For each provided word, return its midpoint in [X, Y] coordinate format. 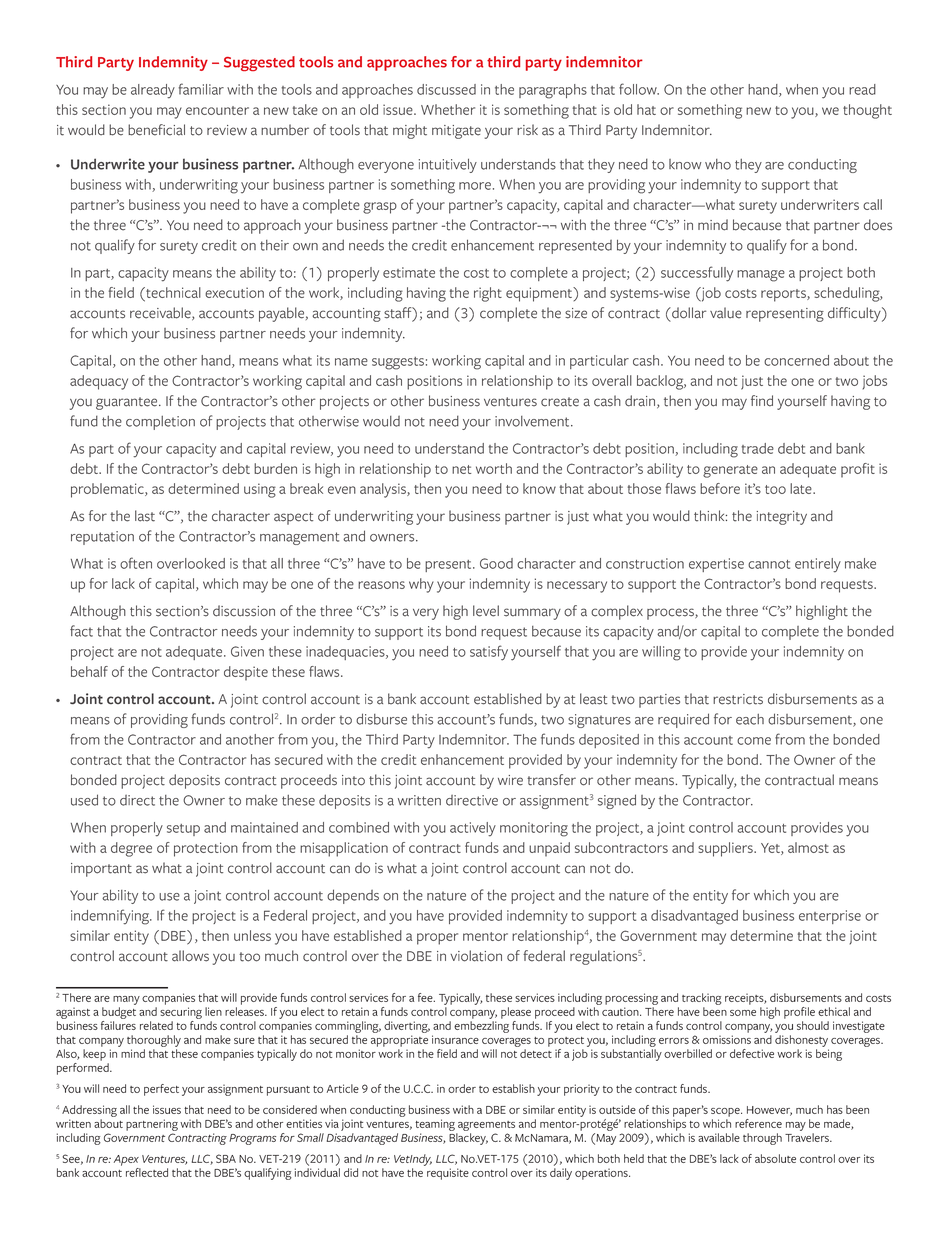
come [754, 741]
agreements [486, 1126]
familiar [201, 89]
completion [160, 423]
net [461, 469]
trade [757, 448]
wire [510, 780]
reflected [147, 1172]
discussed [446, 89]
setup [183, 830]
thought [867, 111]
